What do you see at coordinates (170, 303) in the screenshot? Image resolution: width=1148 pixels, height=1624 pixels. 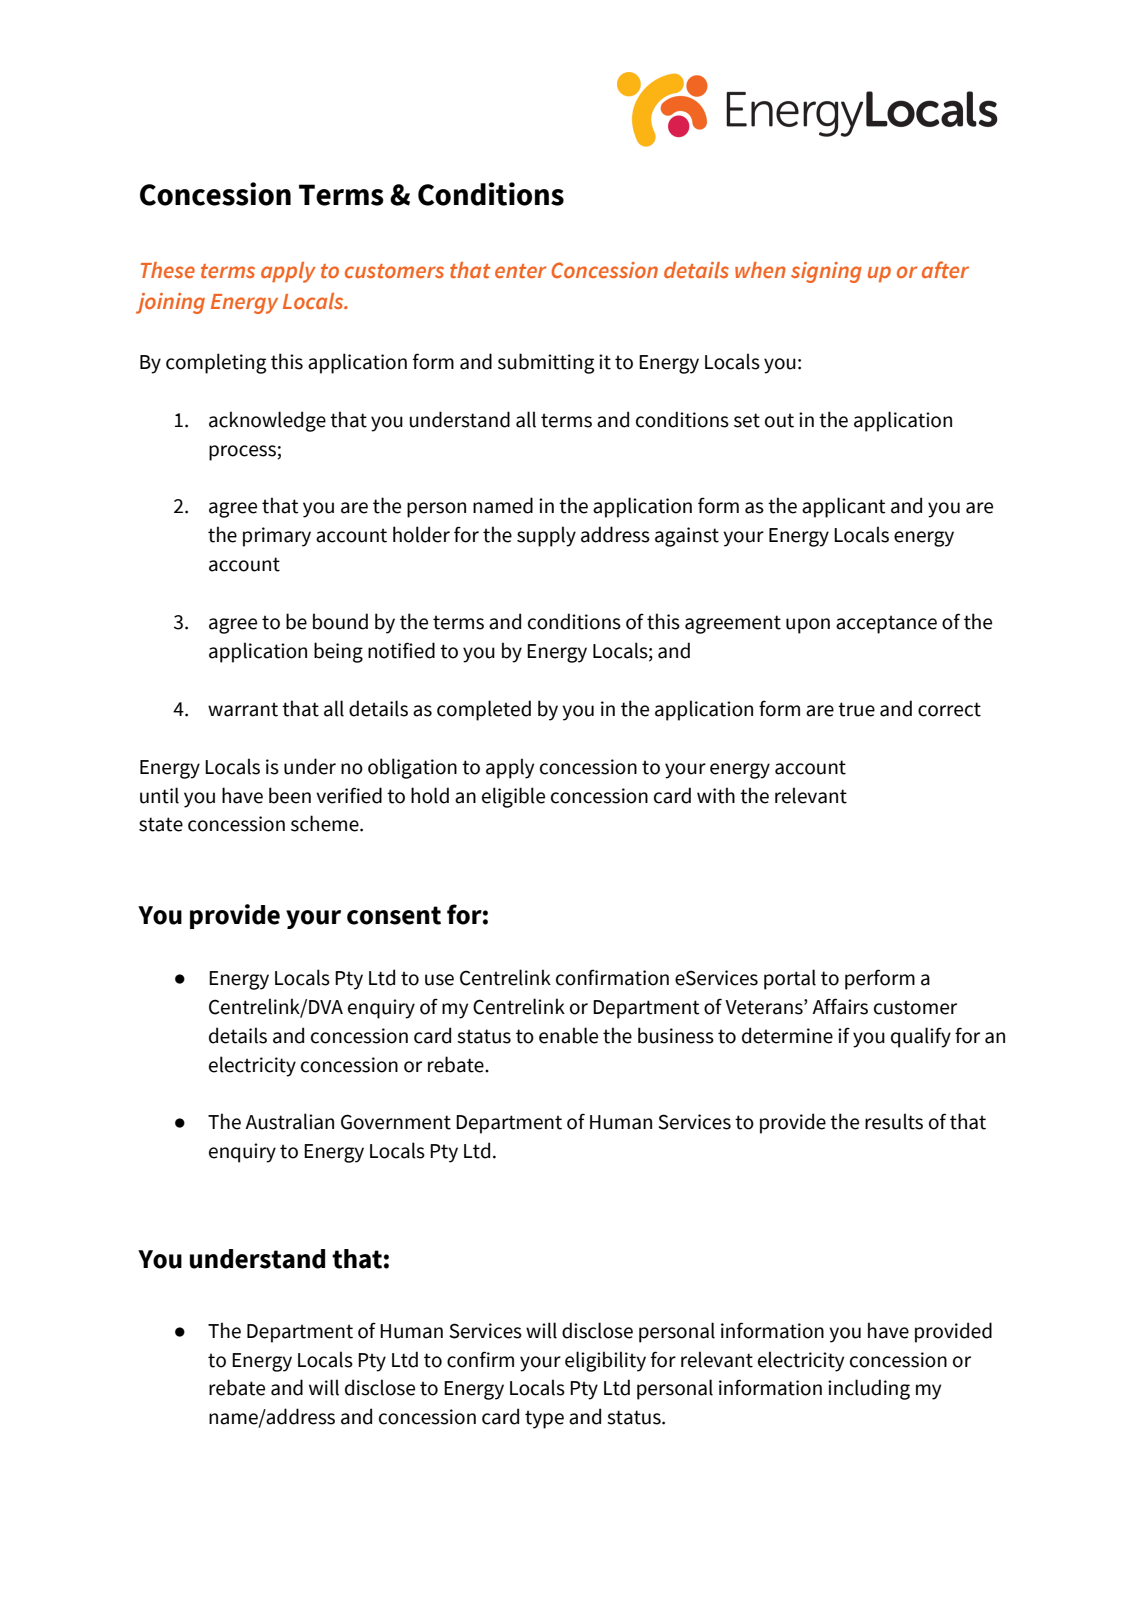 I see `joining` at bounding box center [170, 303].
